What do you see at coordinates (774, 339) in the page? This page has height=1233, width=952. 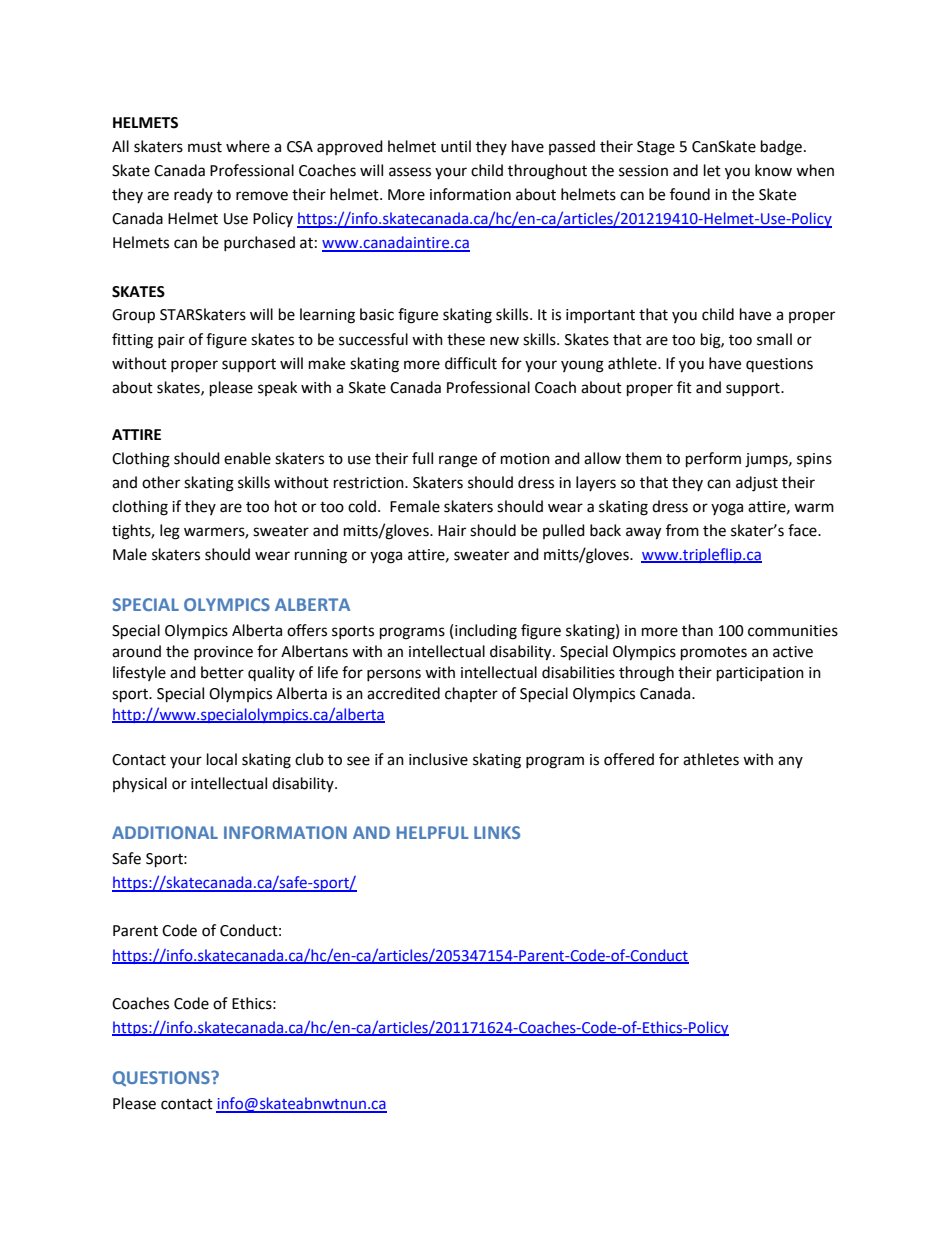 I see `small` at bounding box center [774, 339].
